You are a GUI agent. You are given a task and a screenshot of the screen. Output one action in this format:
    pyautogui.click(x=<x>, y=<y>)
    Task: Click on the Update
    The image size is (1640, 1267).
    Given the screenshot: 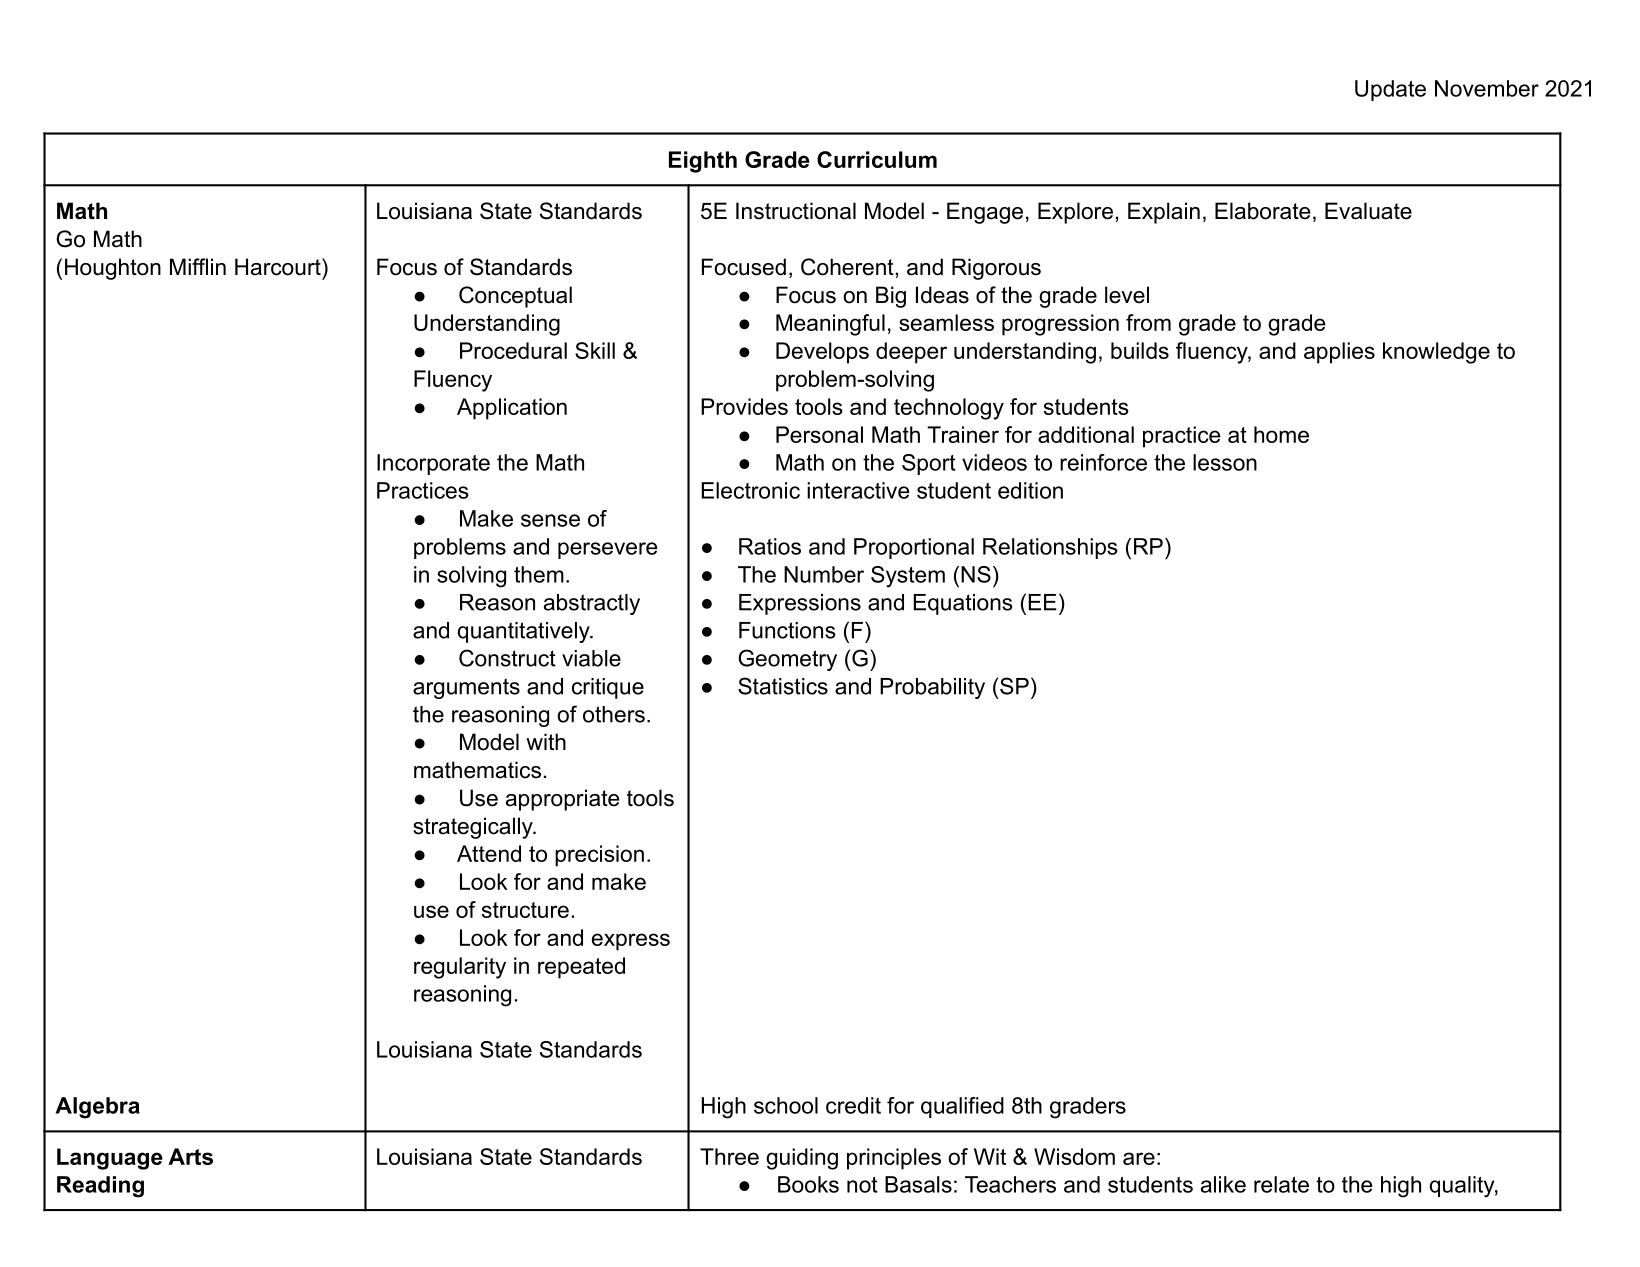 What is the action you would take?
    pyautogui.click(x=1390, y=90)
